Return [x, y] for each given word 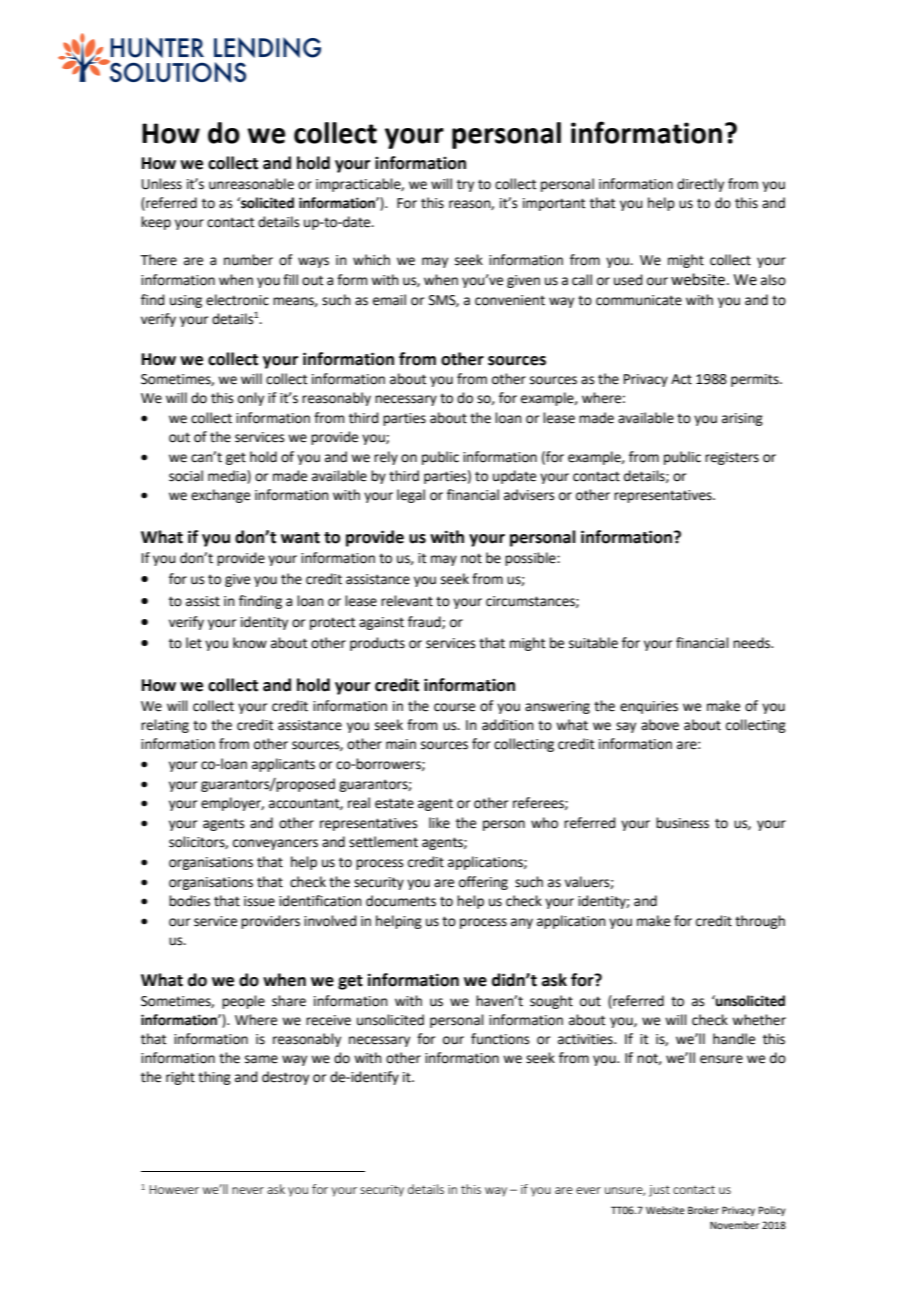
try [465, 185]
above [660, 725]
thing [214, 1078]
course [454, 707]
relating [165, 726]
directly [700, 185]
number [248, 260]
